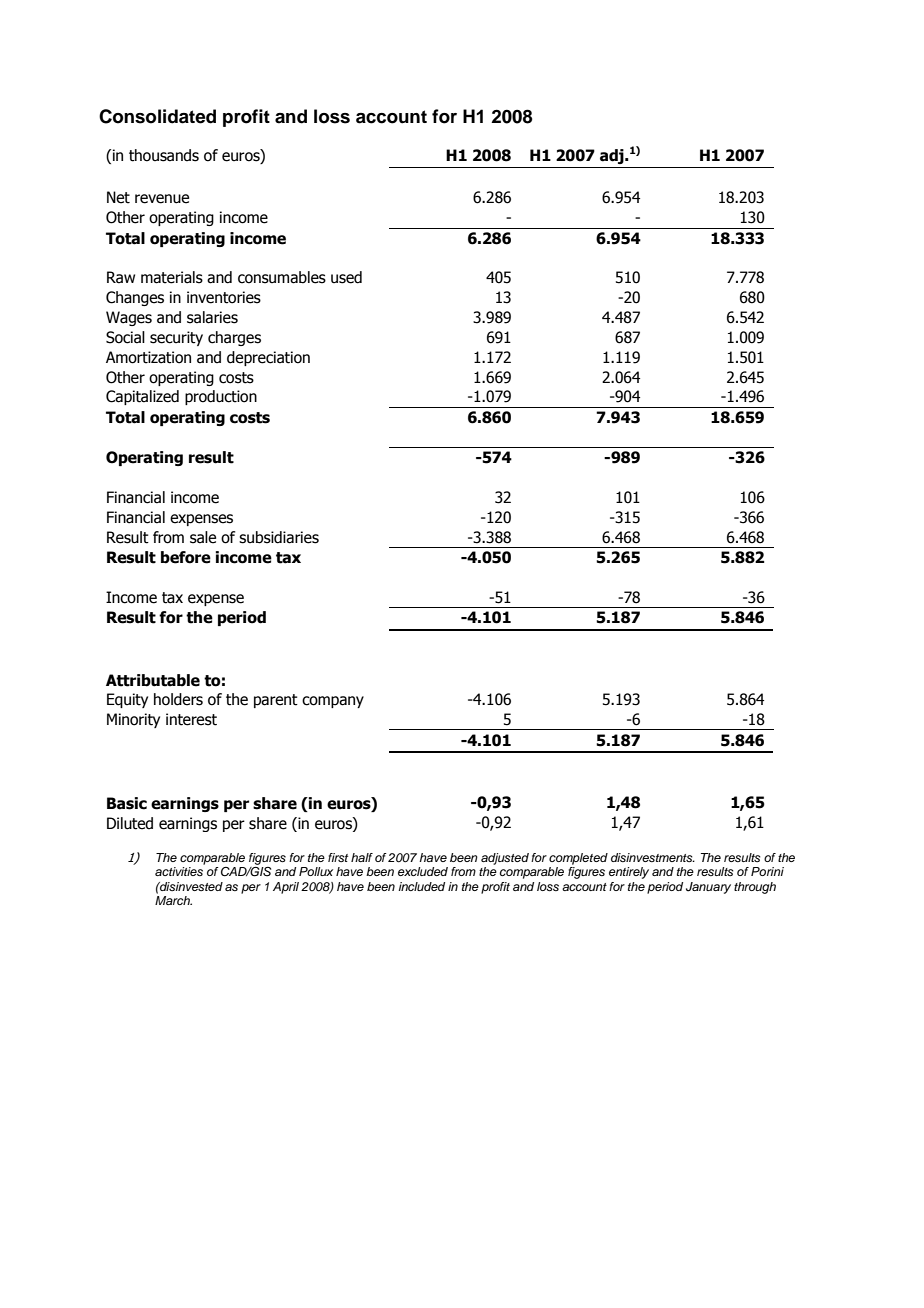  I want to click on activities, so click(179, 871).
